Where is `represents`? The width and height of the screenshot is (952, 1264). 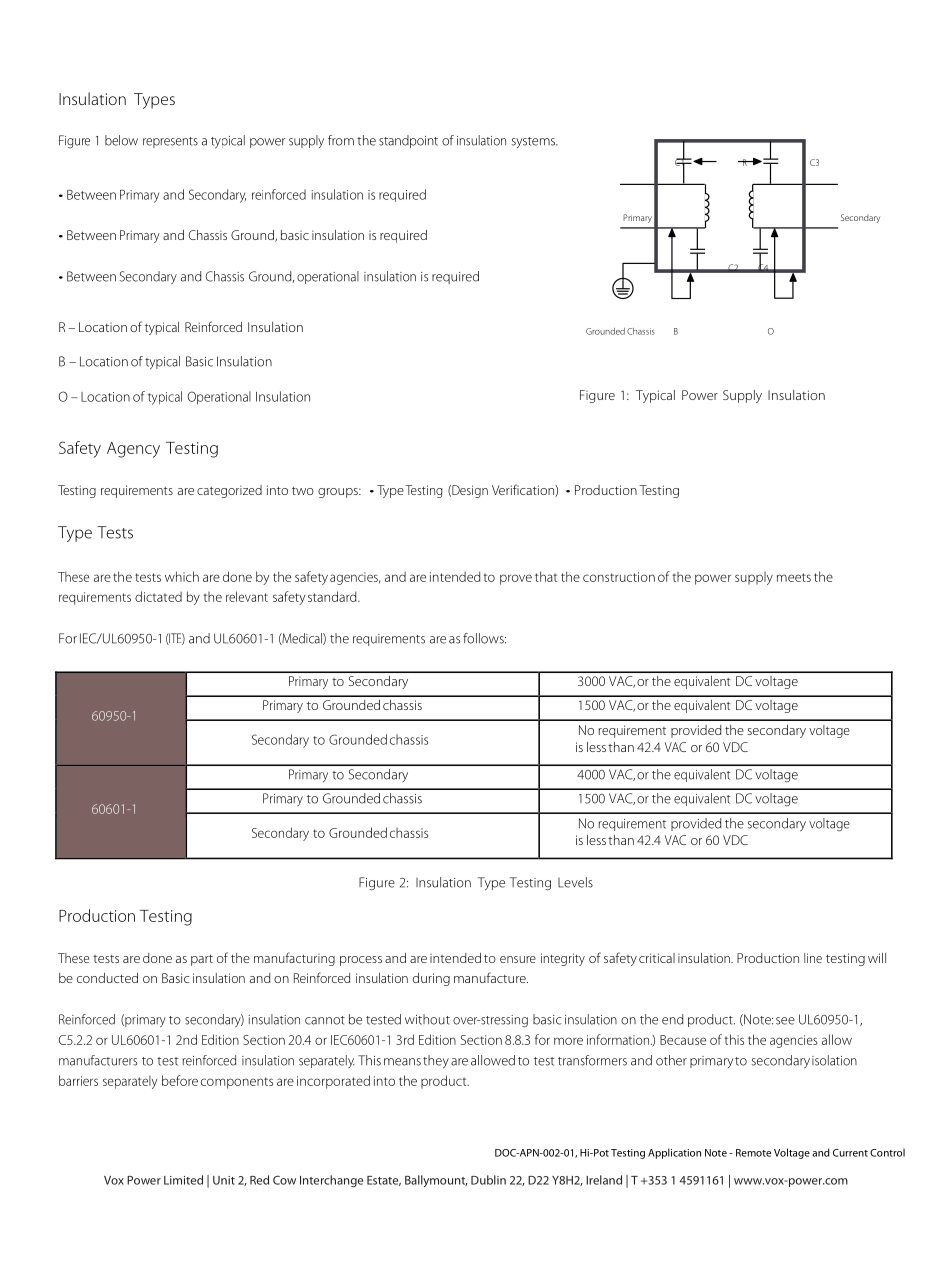
represents is located at coordinates (170, 142).
